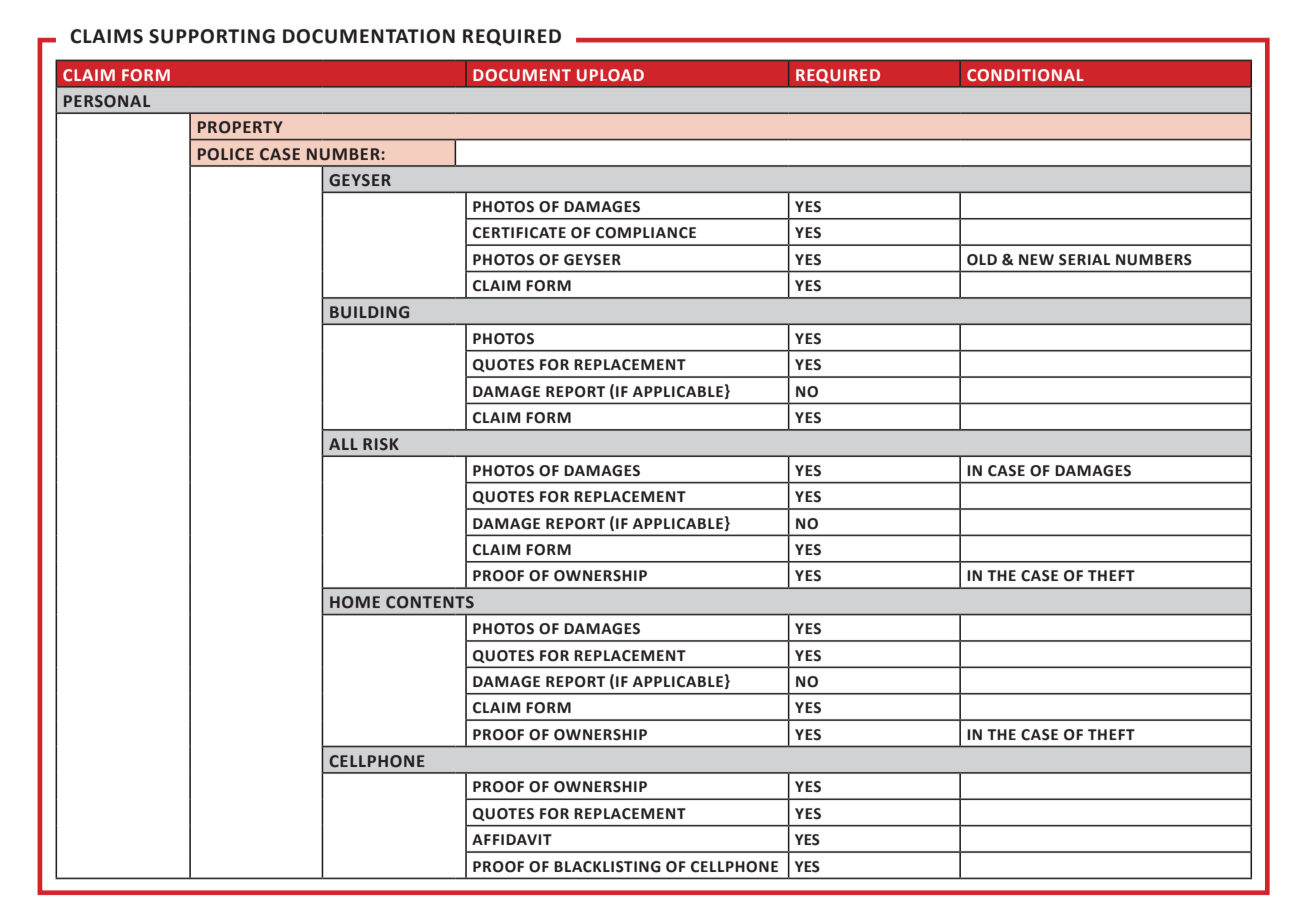 This image has height=924, width=1308. What do you see at coordinates (343, 444) in the image?
I see `ALL` at bounding box center [343, 444].
